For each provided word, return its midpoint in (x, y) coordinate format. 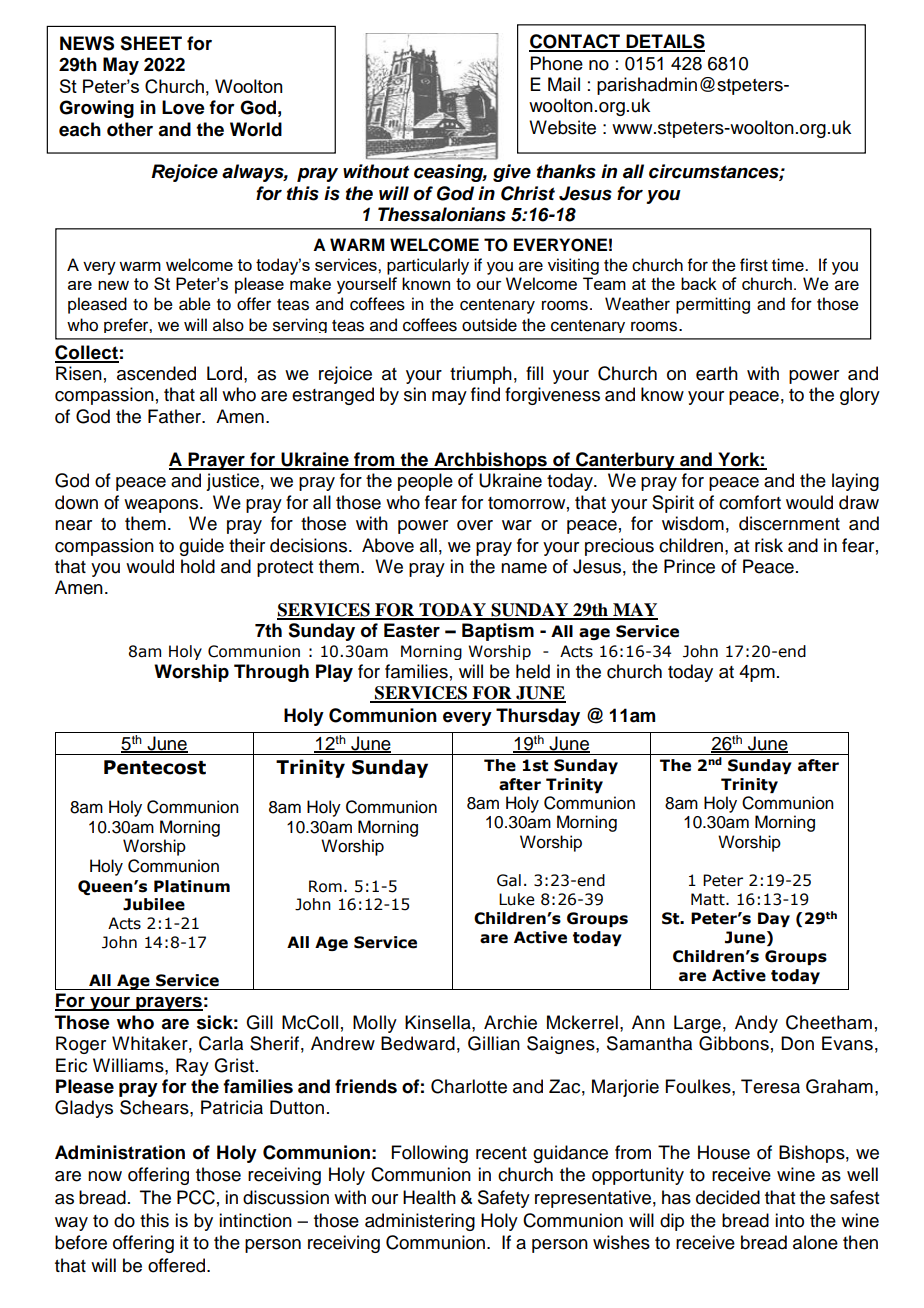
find (485, 394)
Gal (509, 880)
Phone (557, 63)
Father (176, 416)
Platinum (192, 886)
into (789, 1220)
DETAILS (664, 42)
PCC (196, 1197)
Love (183, 107)
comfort (750, 502)
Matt (709, 899)
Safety (504, 1199)
